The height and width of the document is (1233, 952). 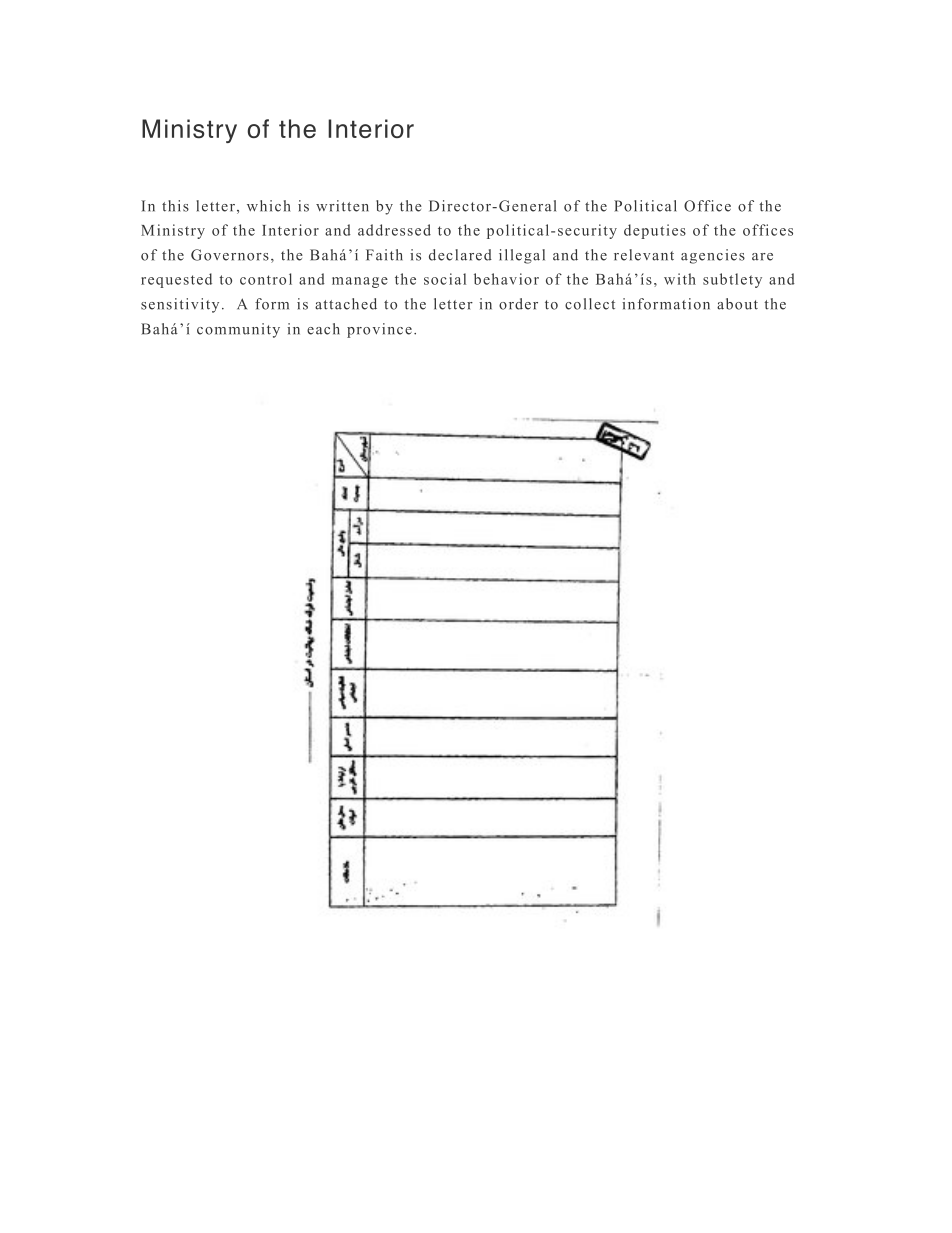 I want to click on deputies, so click(x=655, y=231).
